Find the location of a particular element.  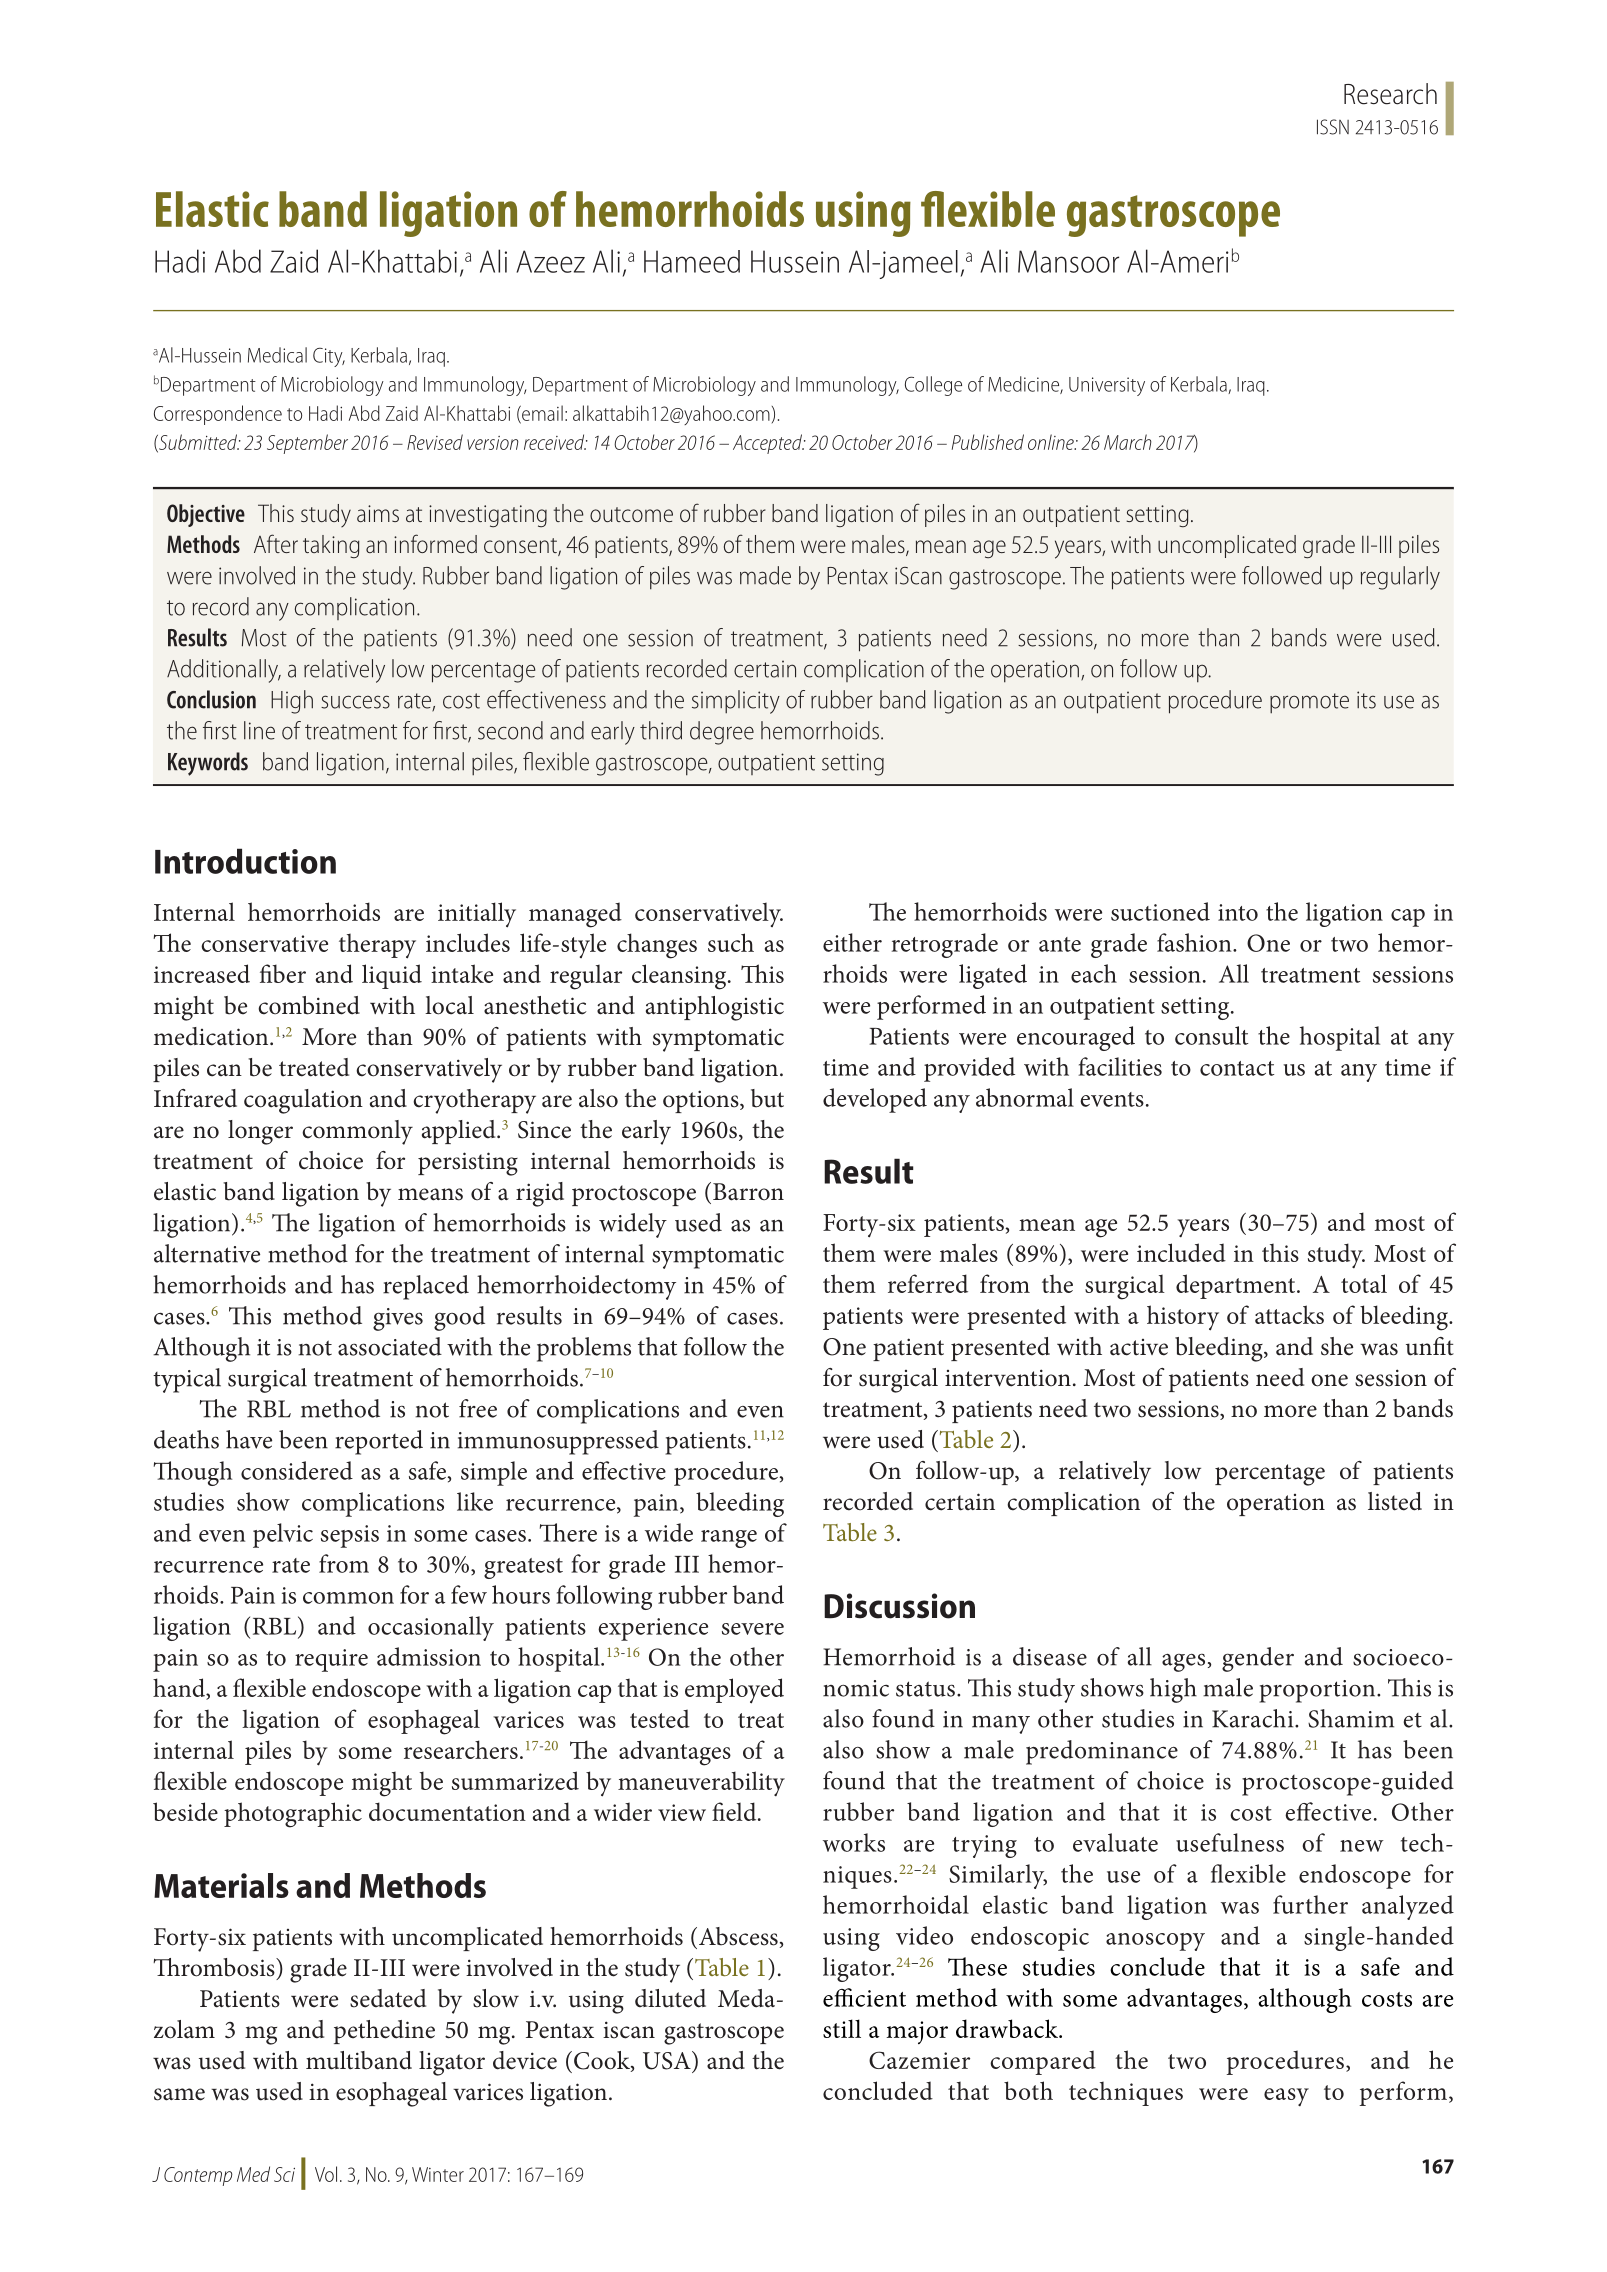

College is located at coordinates (933, 386).
